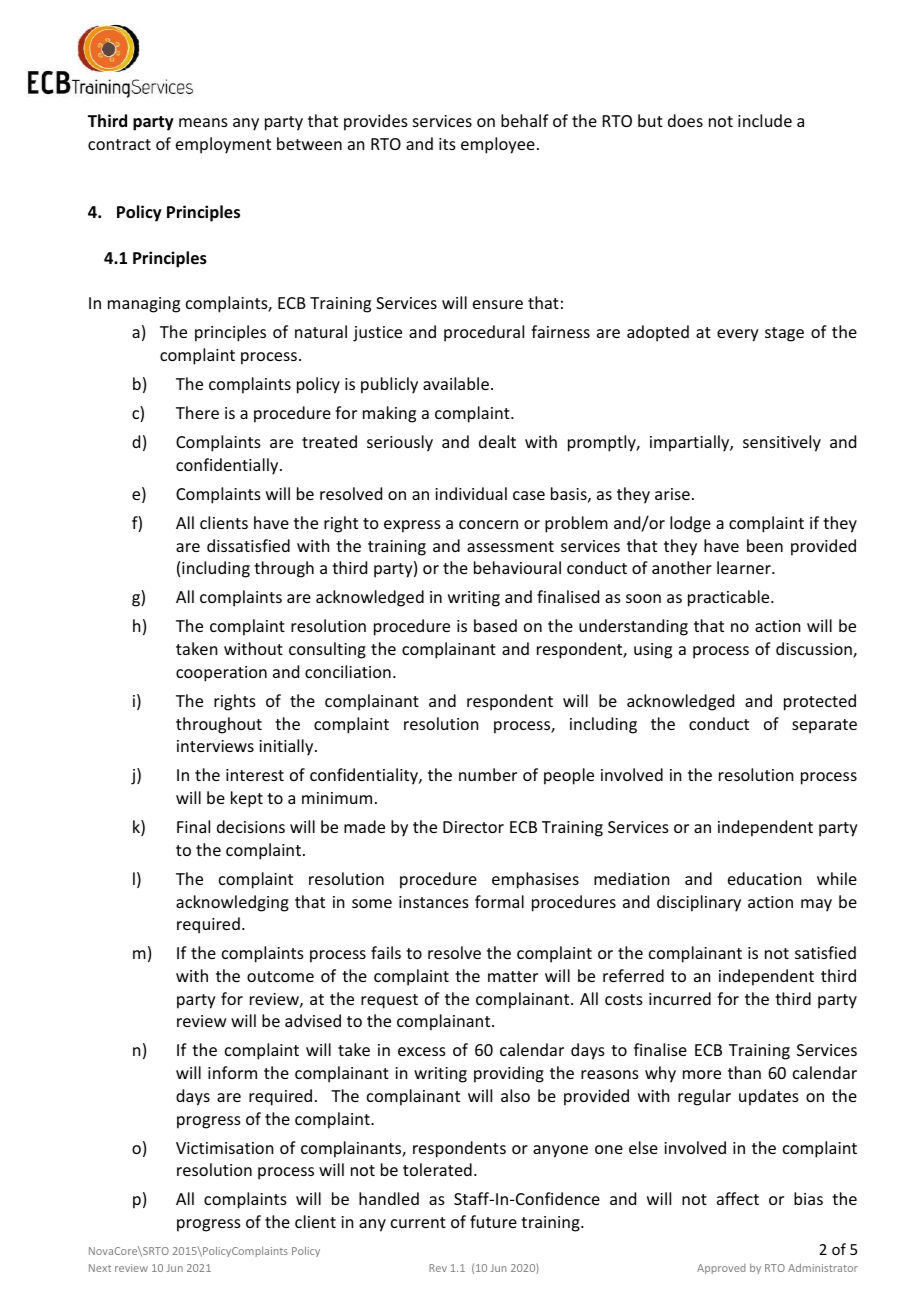  I want to click on acknowledging, so click(232, 903).
